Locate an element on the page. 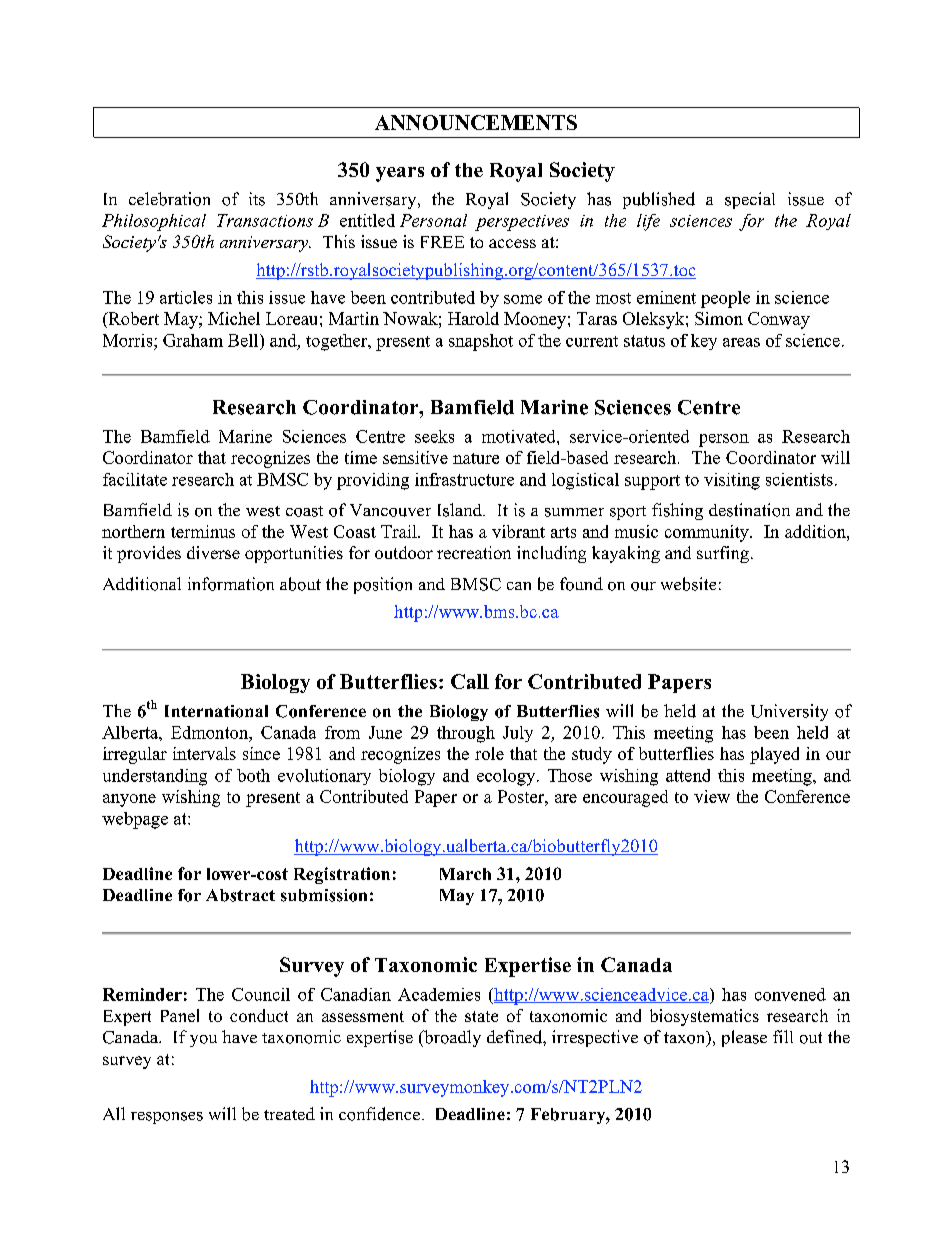  snapshot is located at coordinates (481, 342).
